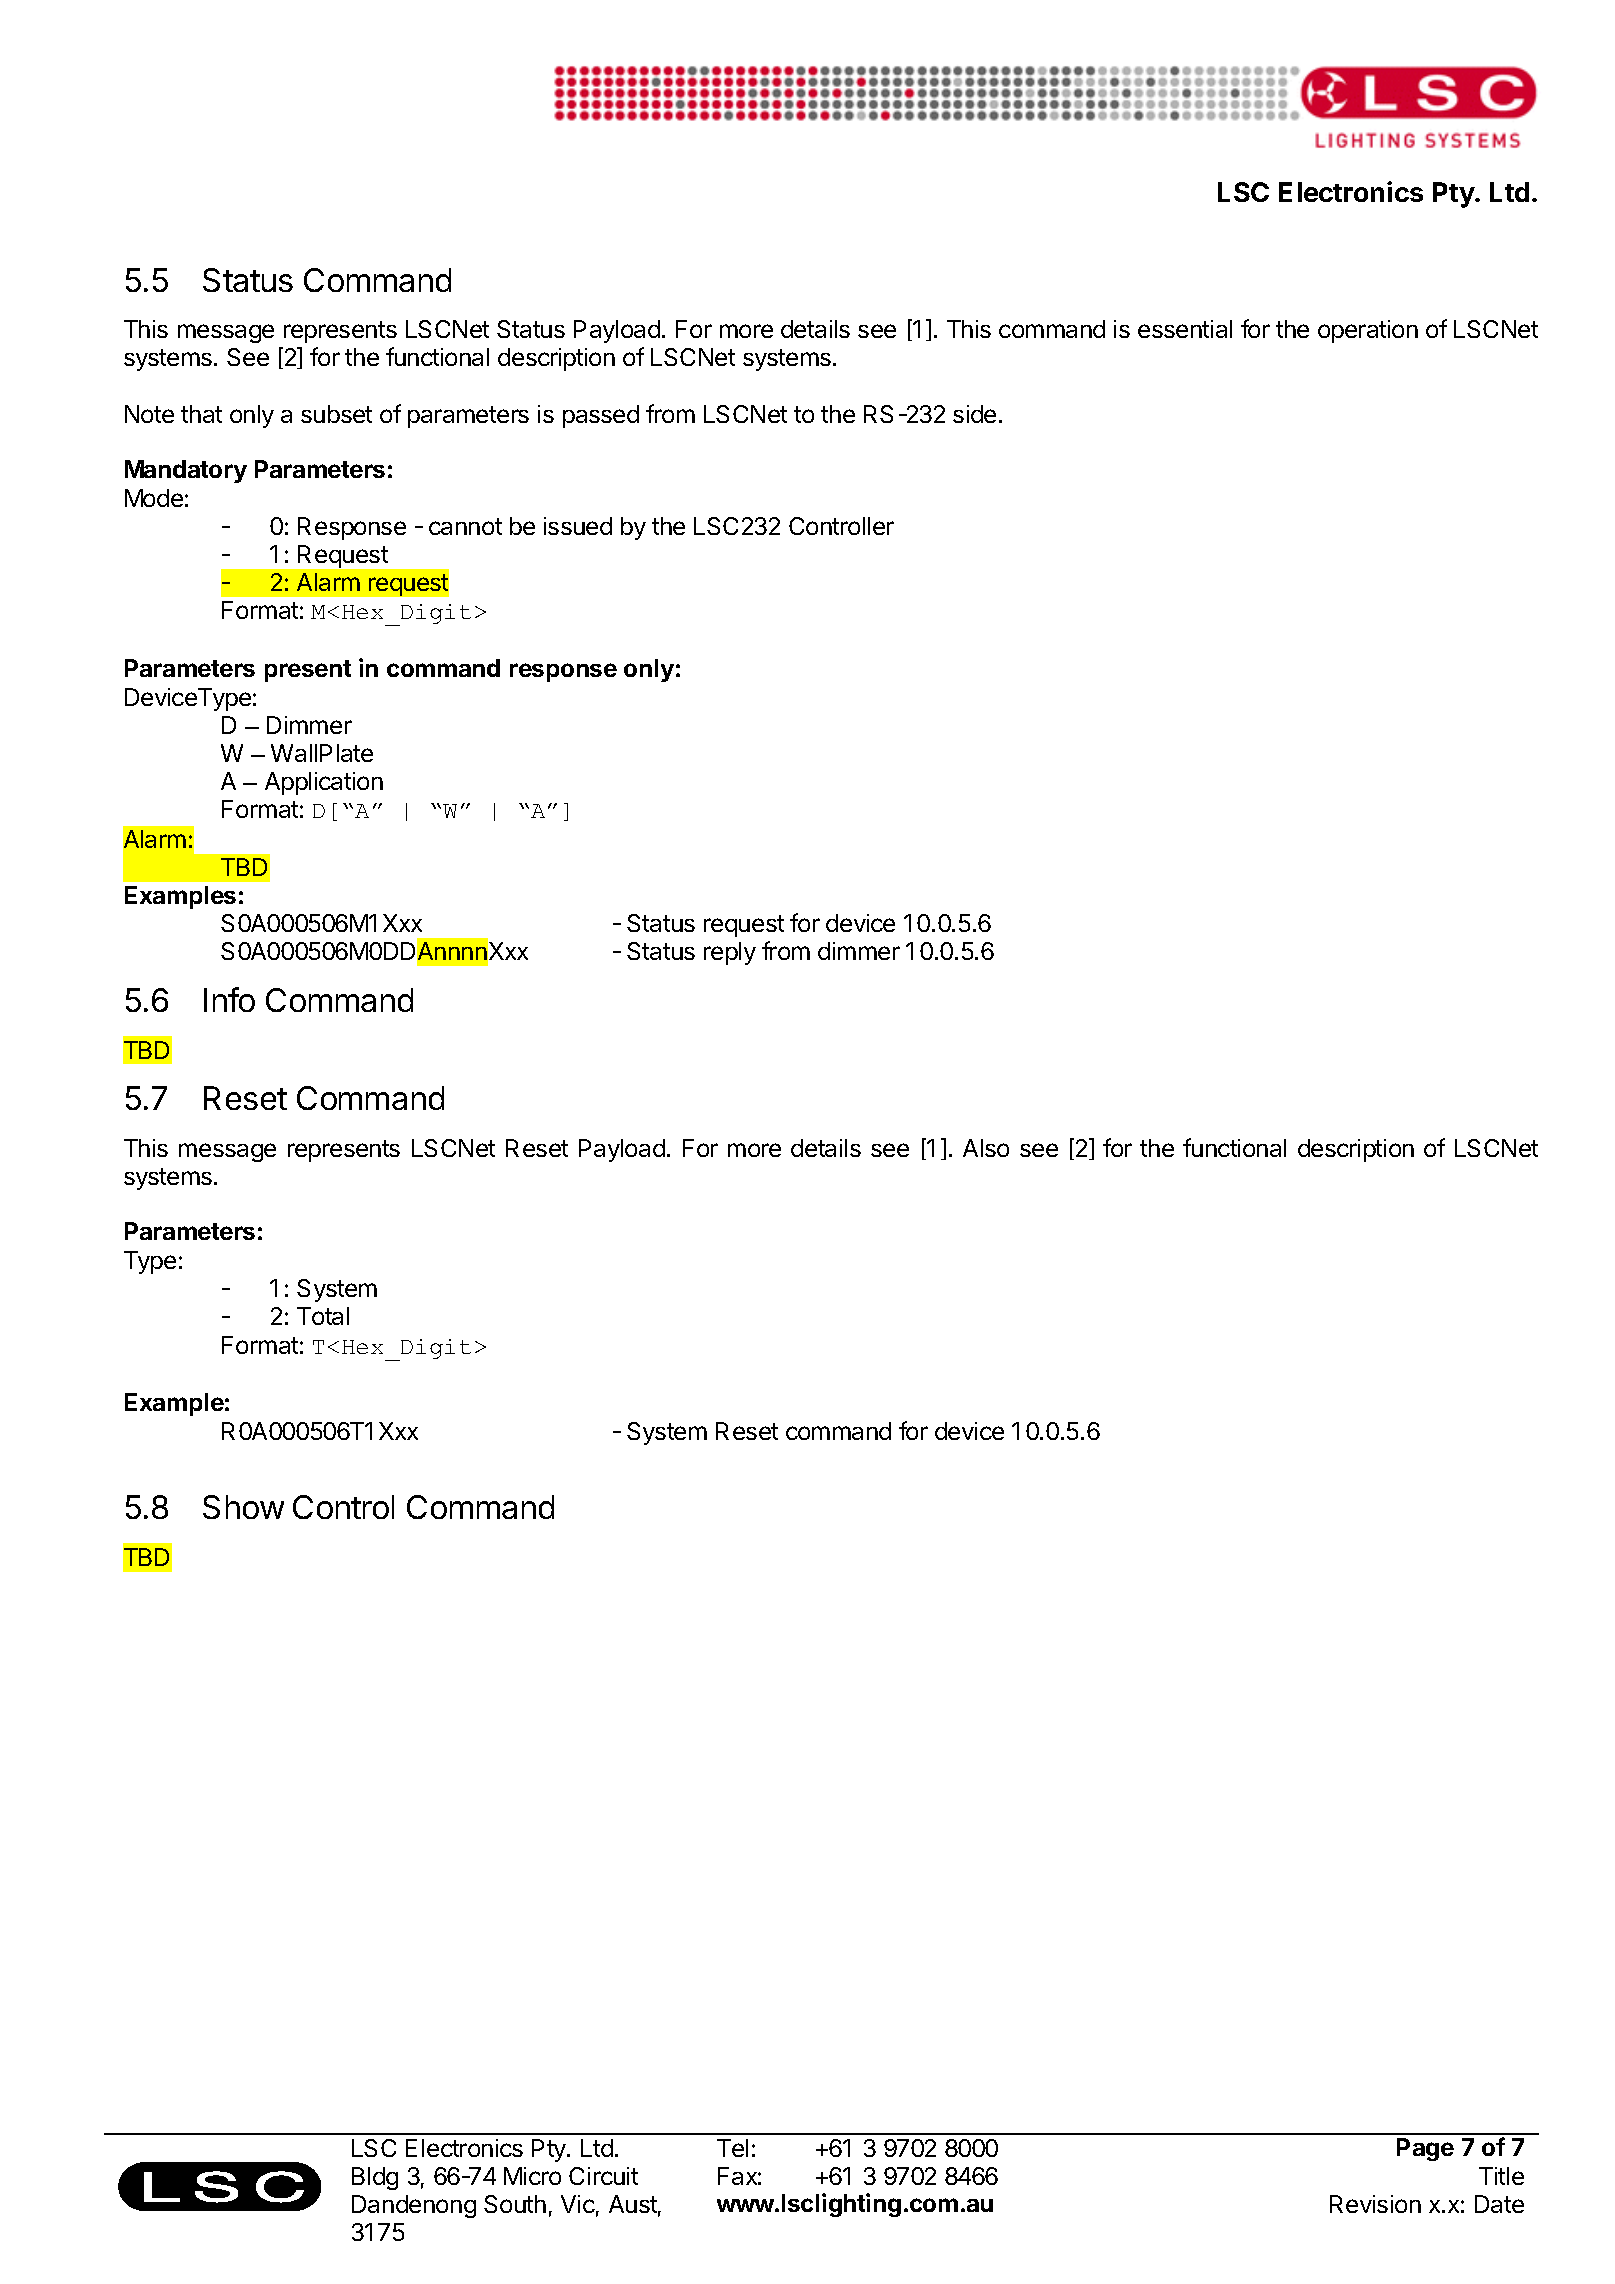 The height and width of the screenshot is (2284, 1615). Describe the element at coordinates (336, 414) in the screenshot. I see `subset` at that location.
